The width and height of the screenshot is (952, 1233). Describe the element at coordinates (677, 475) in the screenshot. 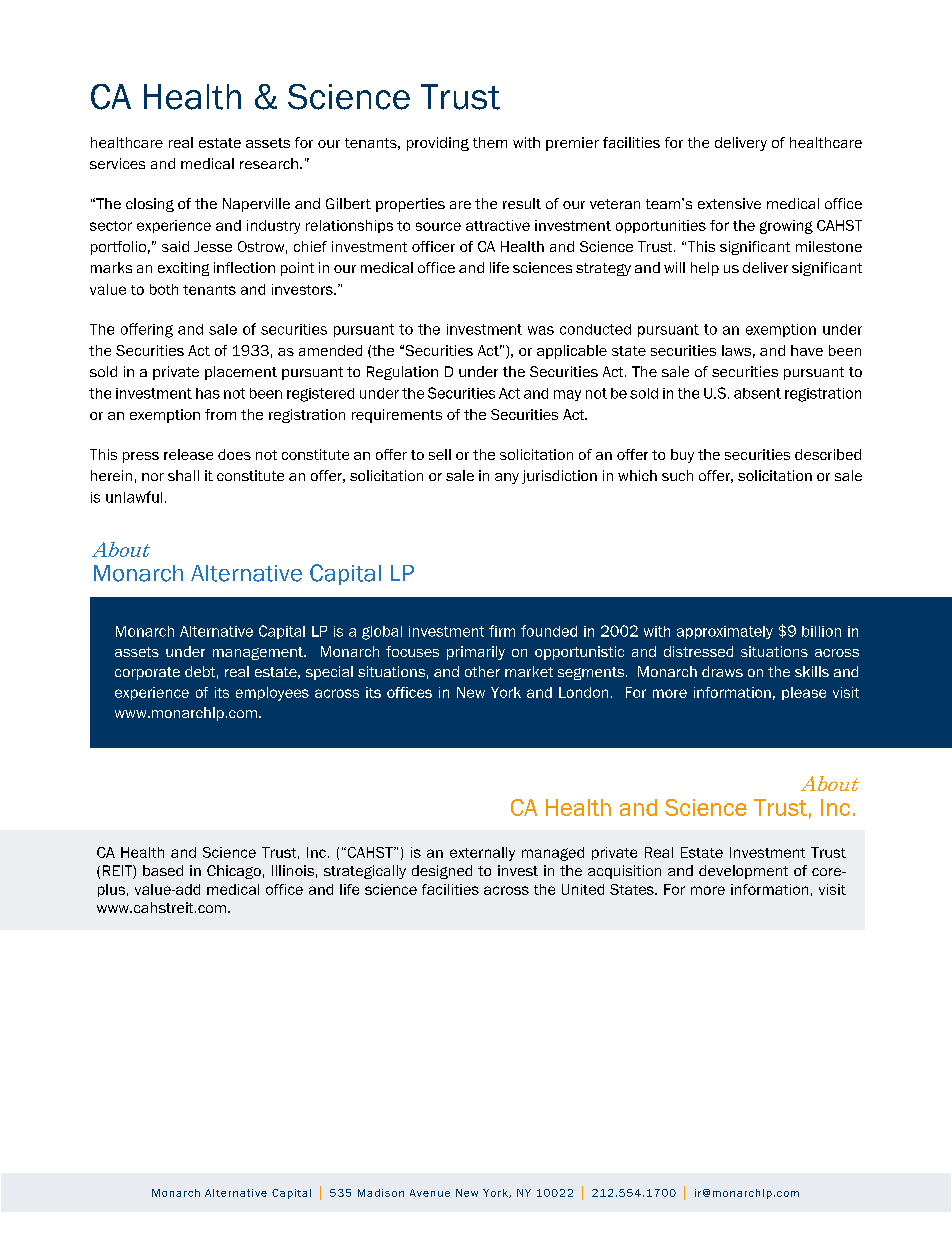

I see `such` at that location.
